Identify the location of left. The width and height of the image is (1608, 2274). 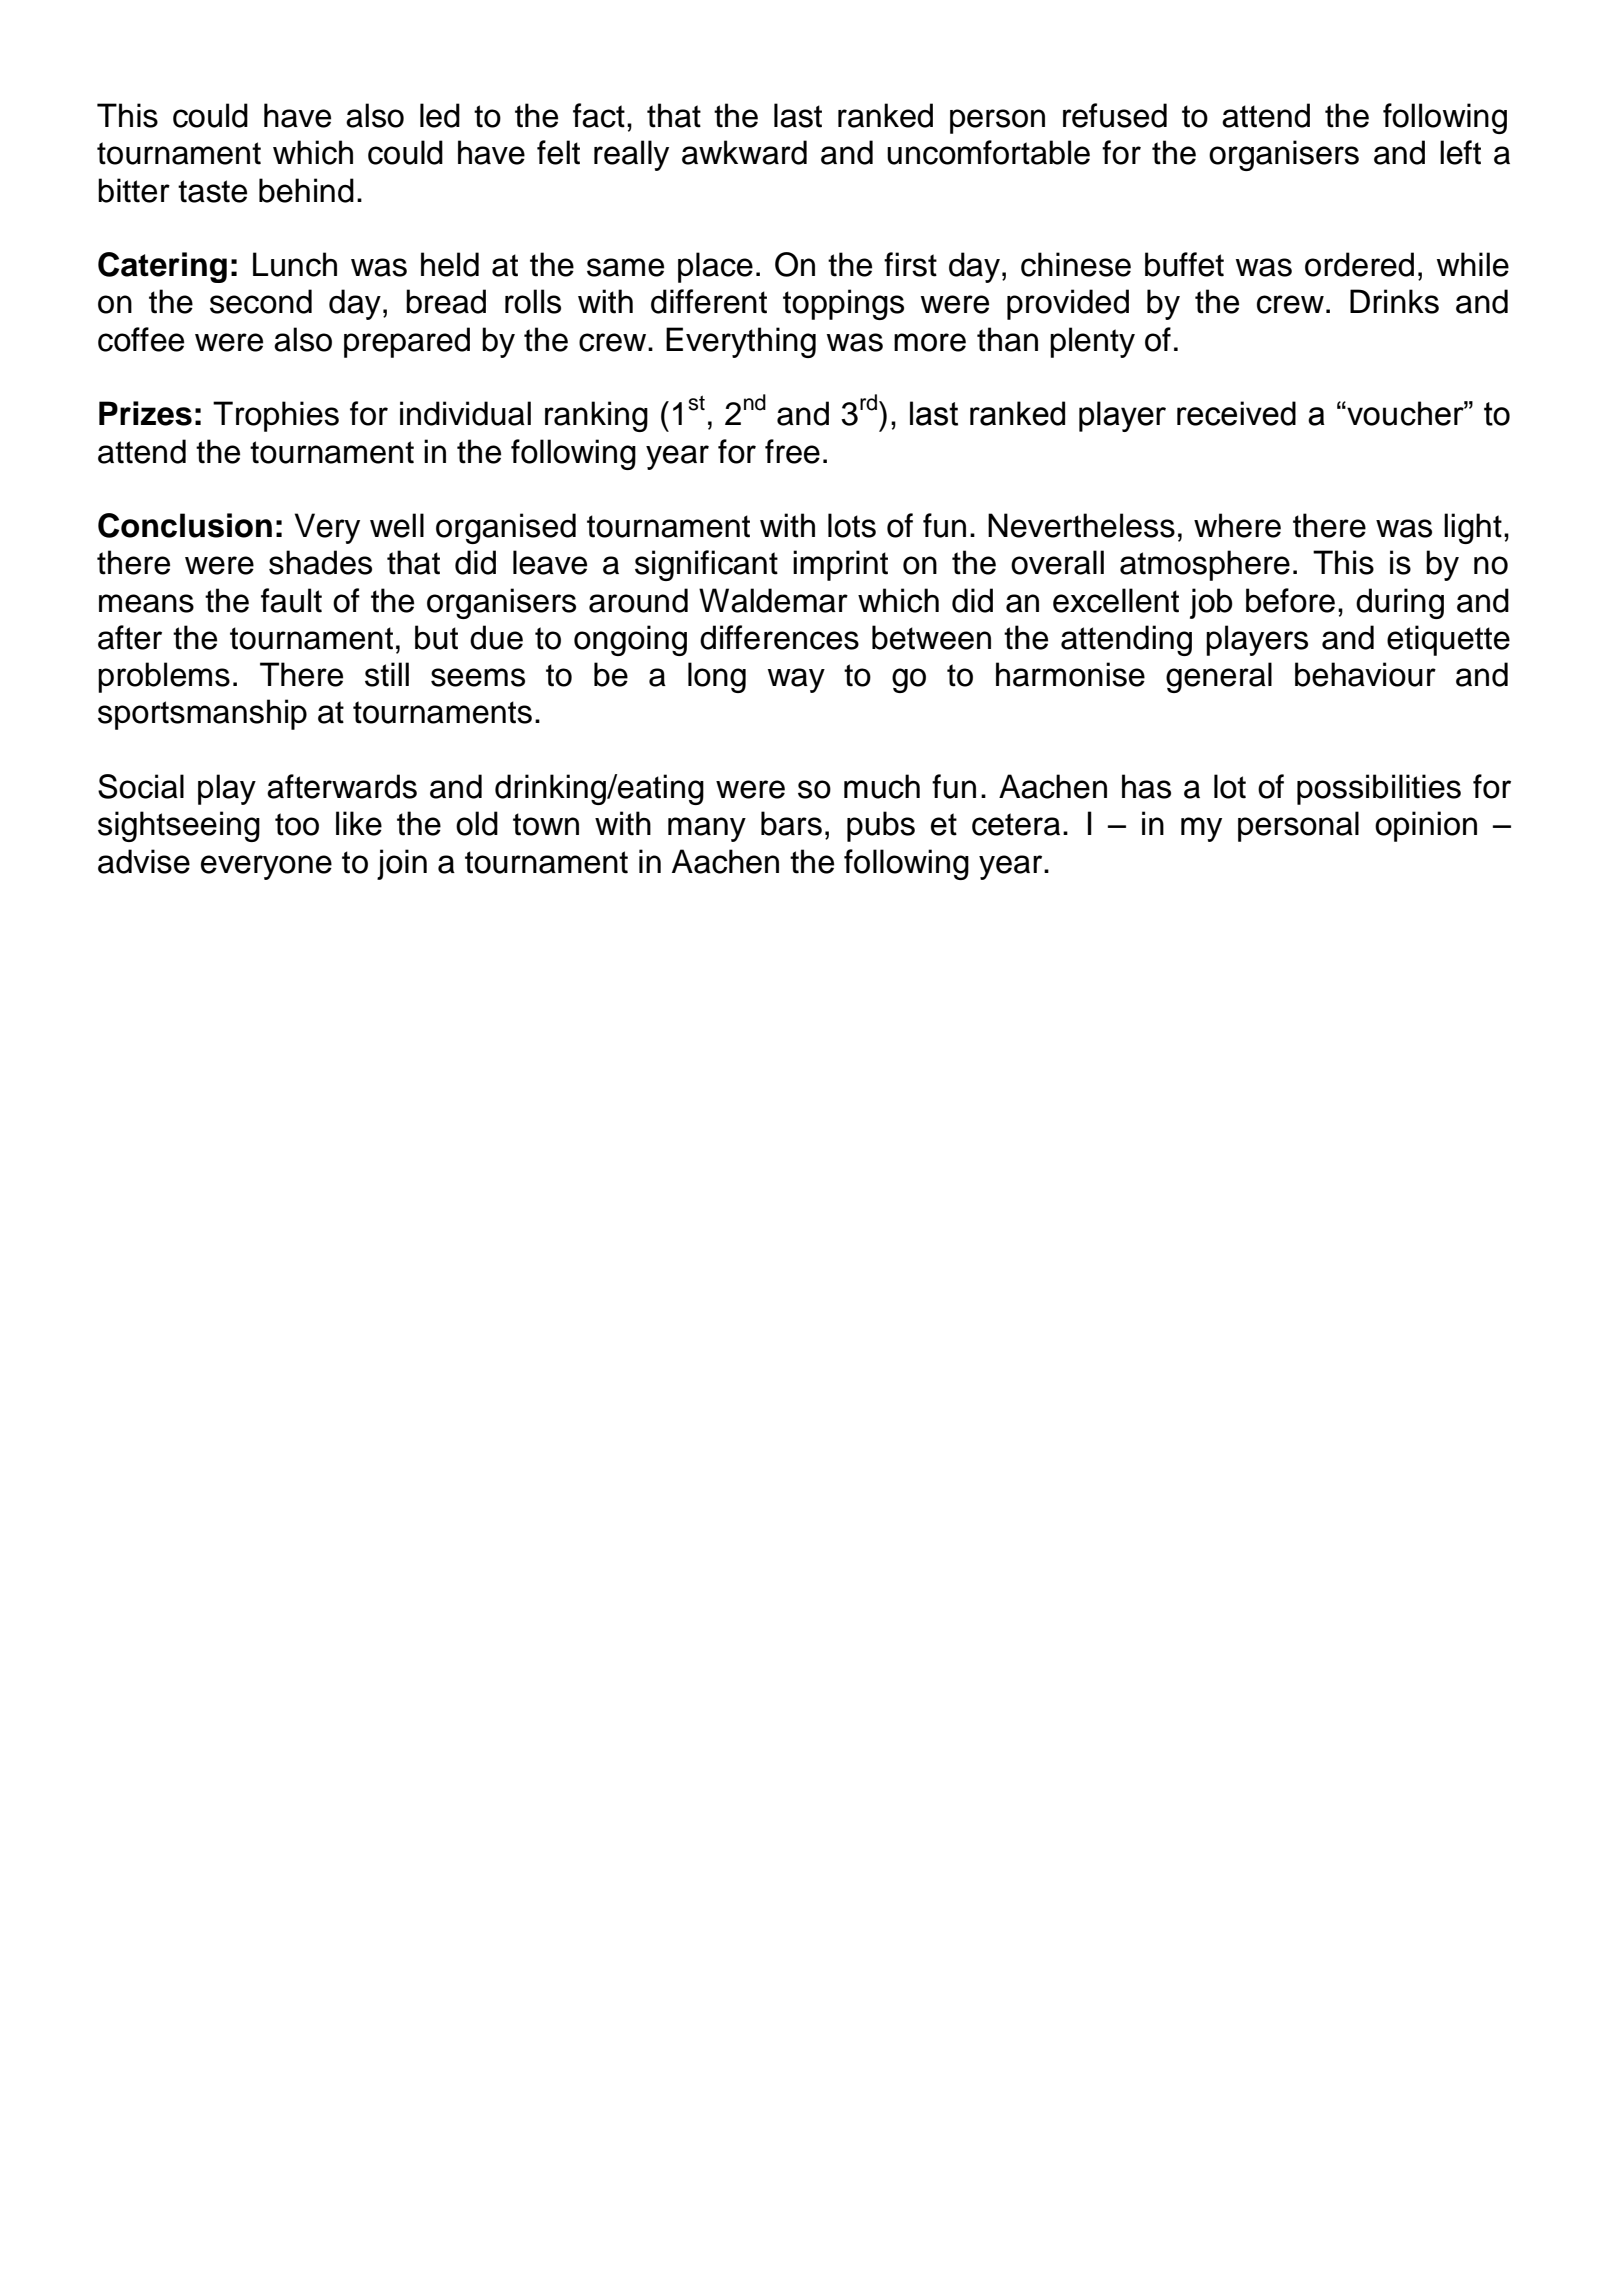
(1460, 152).
